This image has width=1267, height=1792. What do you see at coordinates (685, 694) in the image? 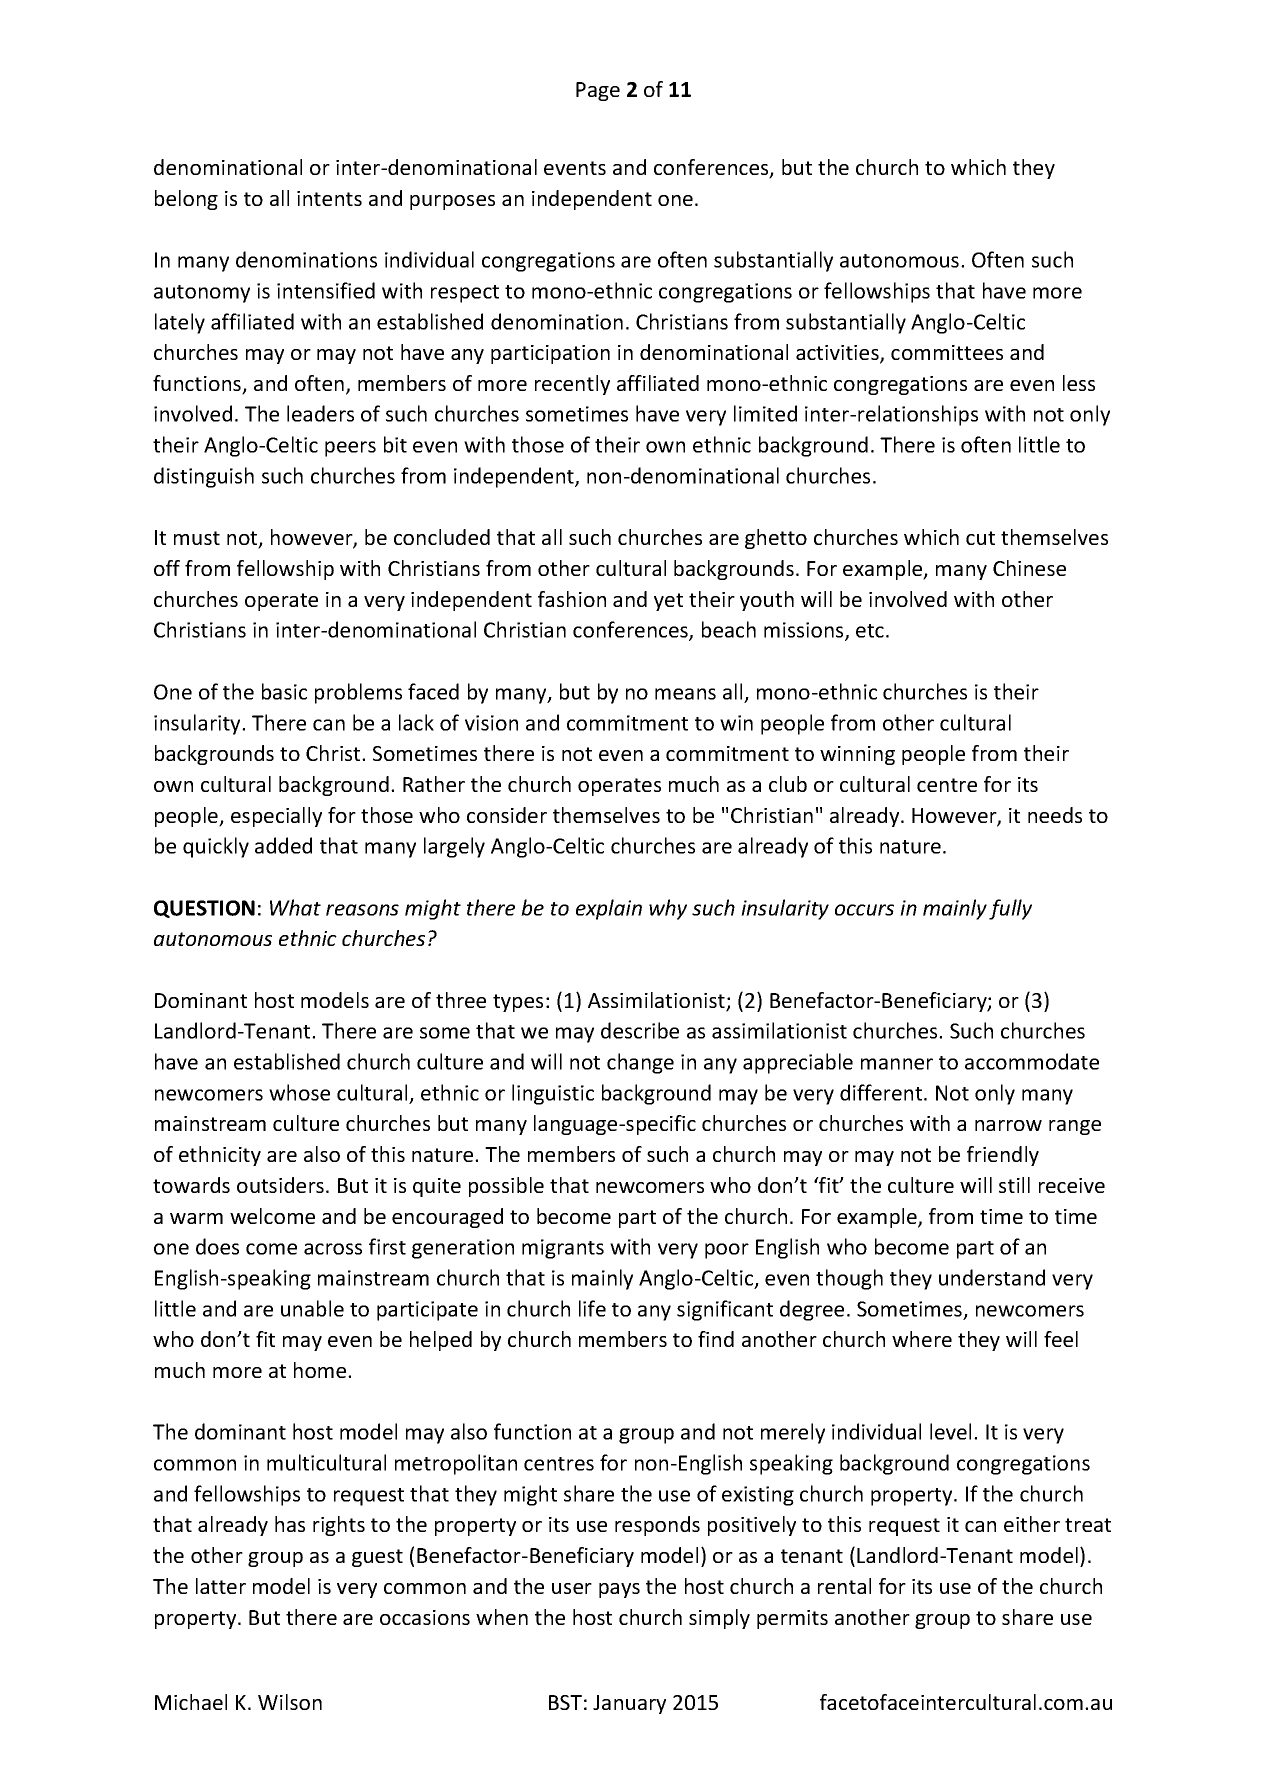
I see `means` at bounding box center [685, 694].
